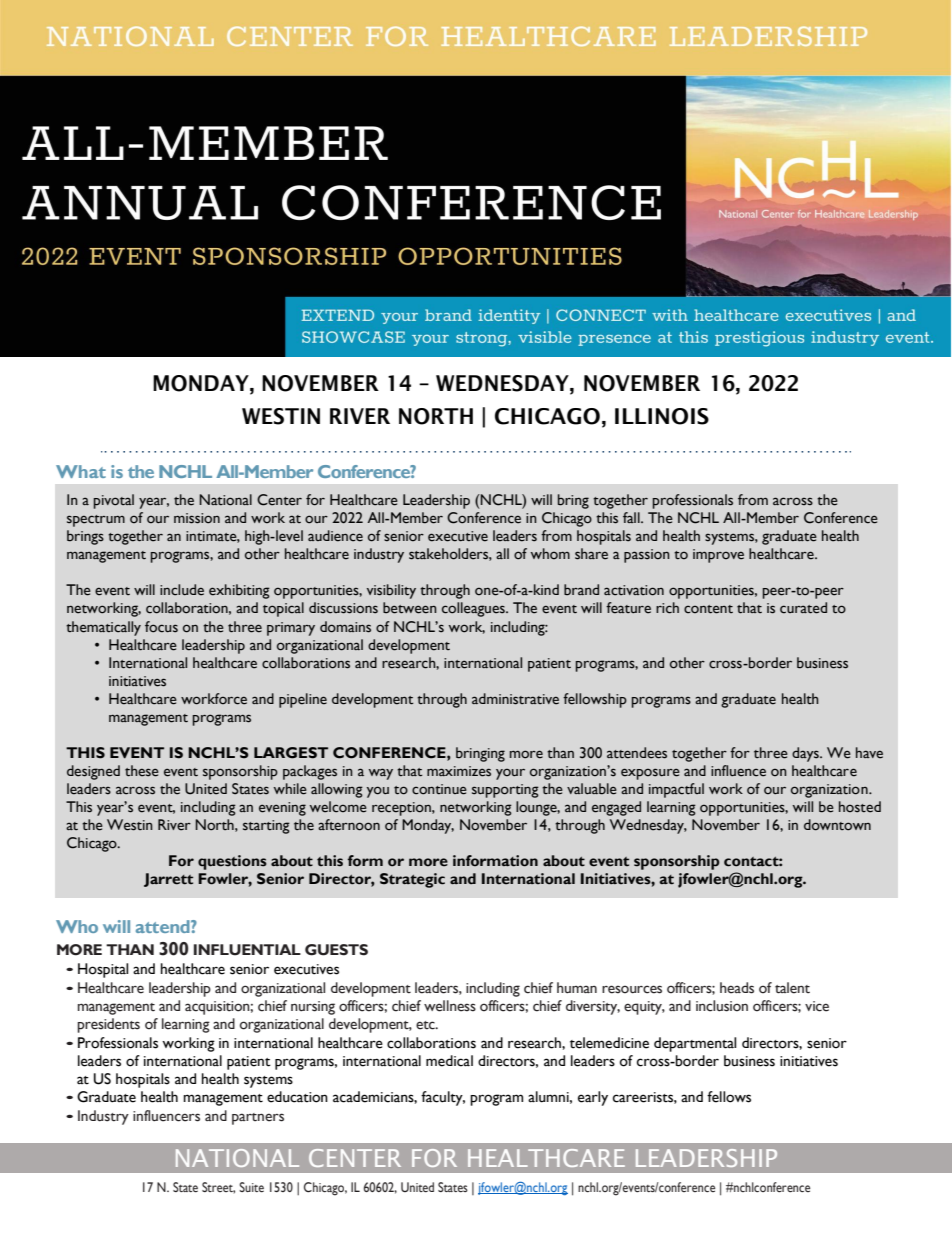  I want to click on fall, so click(632, 517).
